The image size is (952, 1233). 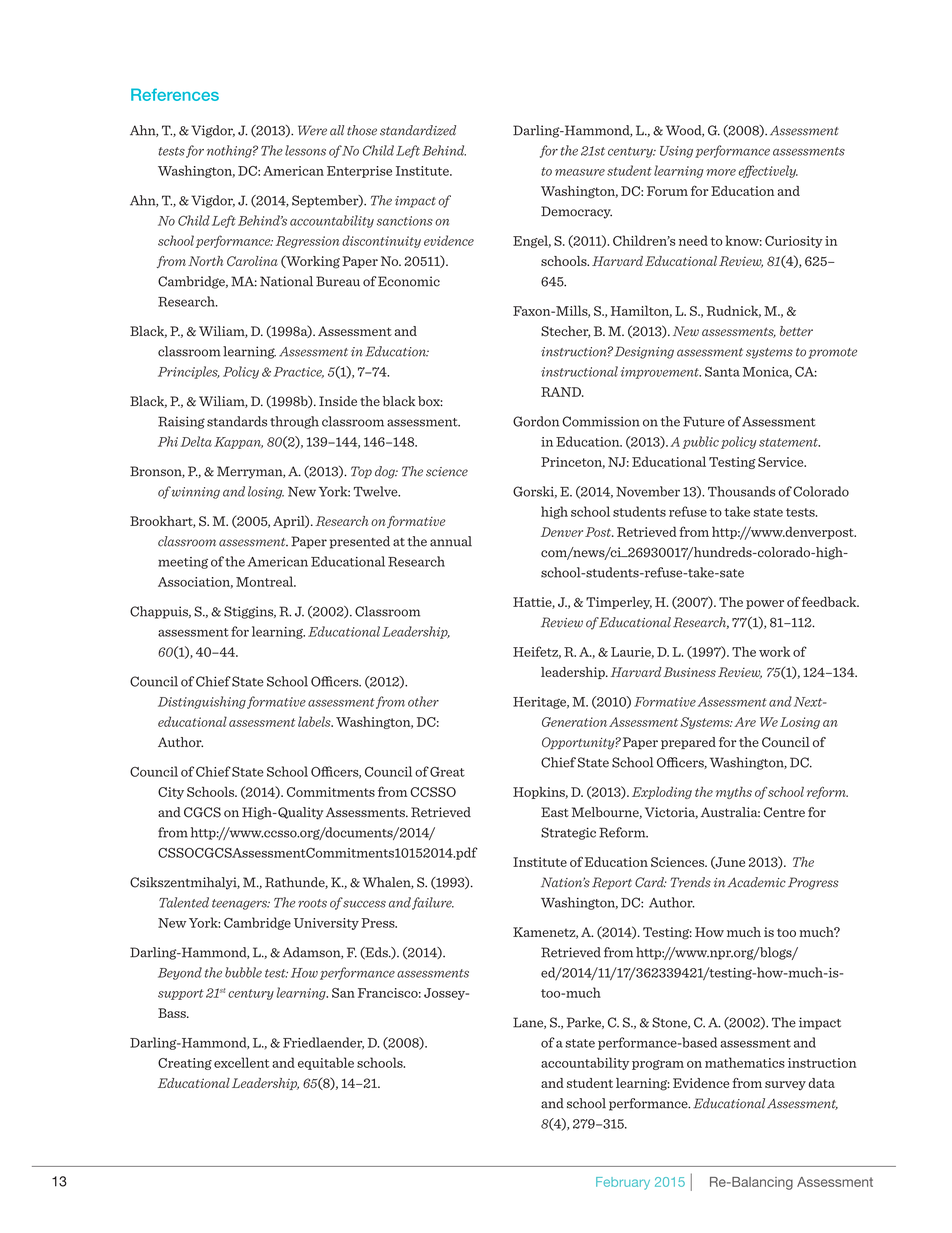 What do you see at coordinates (237, 421) in the image?
I see `standards` at bounding box center [237, 421].
